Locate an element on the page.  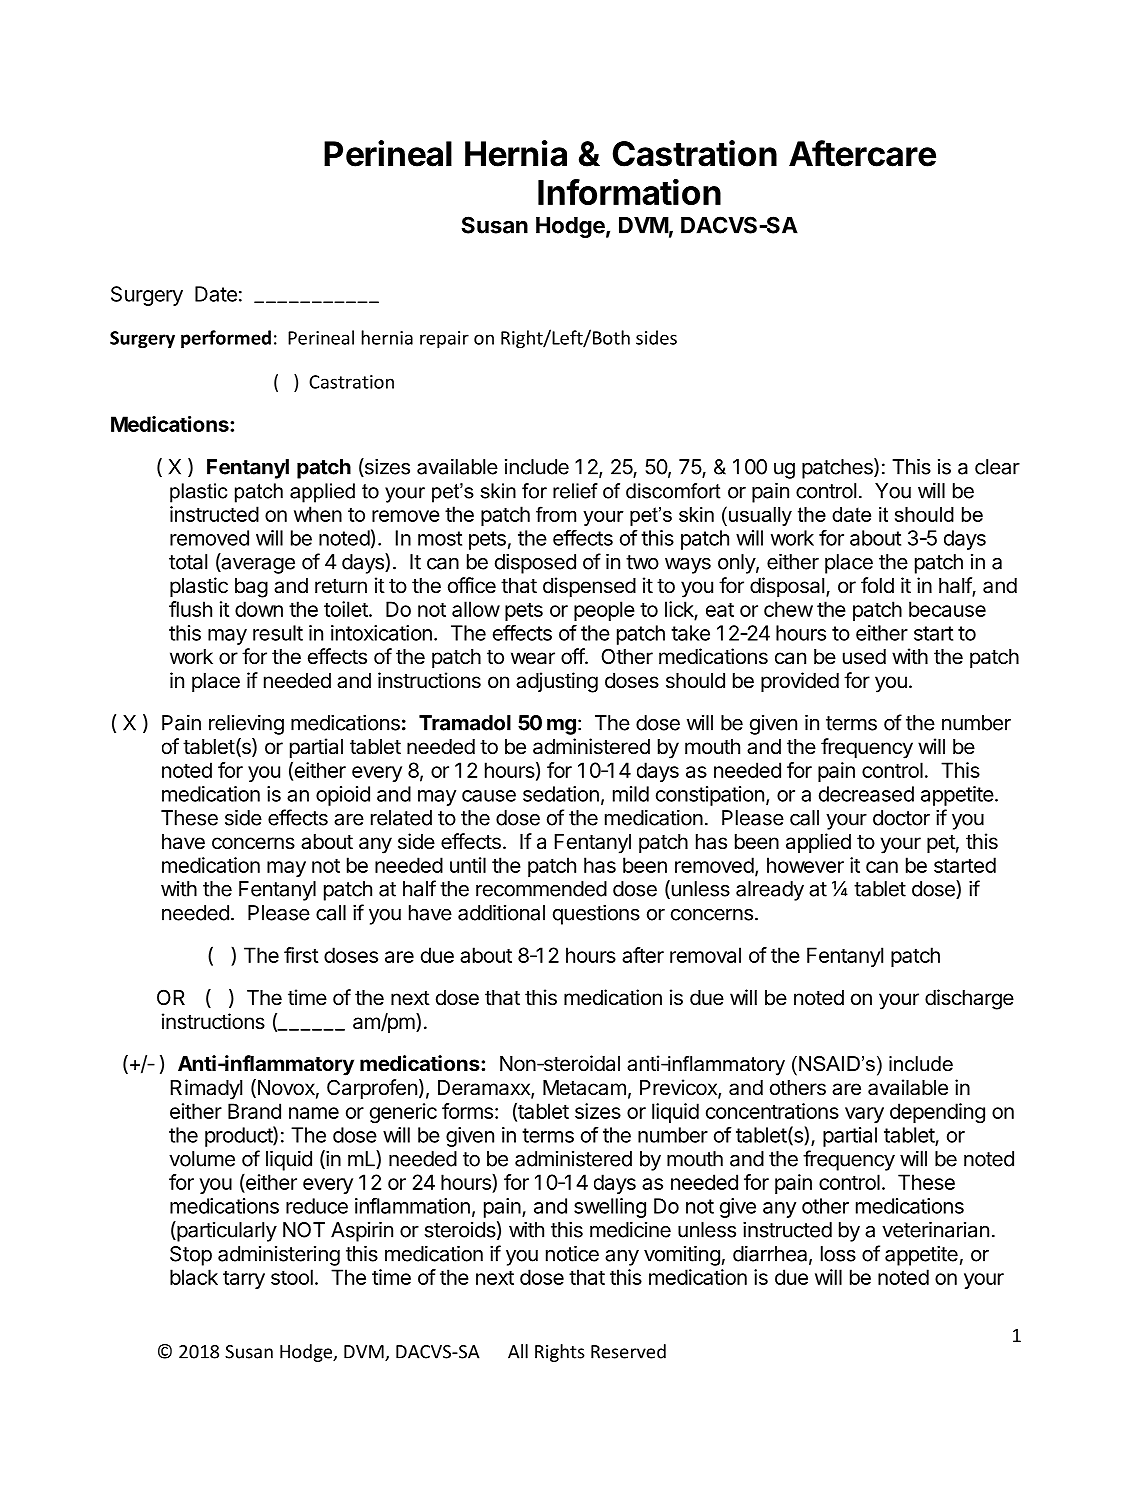
used is located at coordinates (864, 657).
